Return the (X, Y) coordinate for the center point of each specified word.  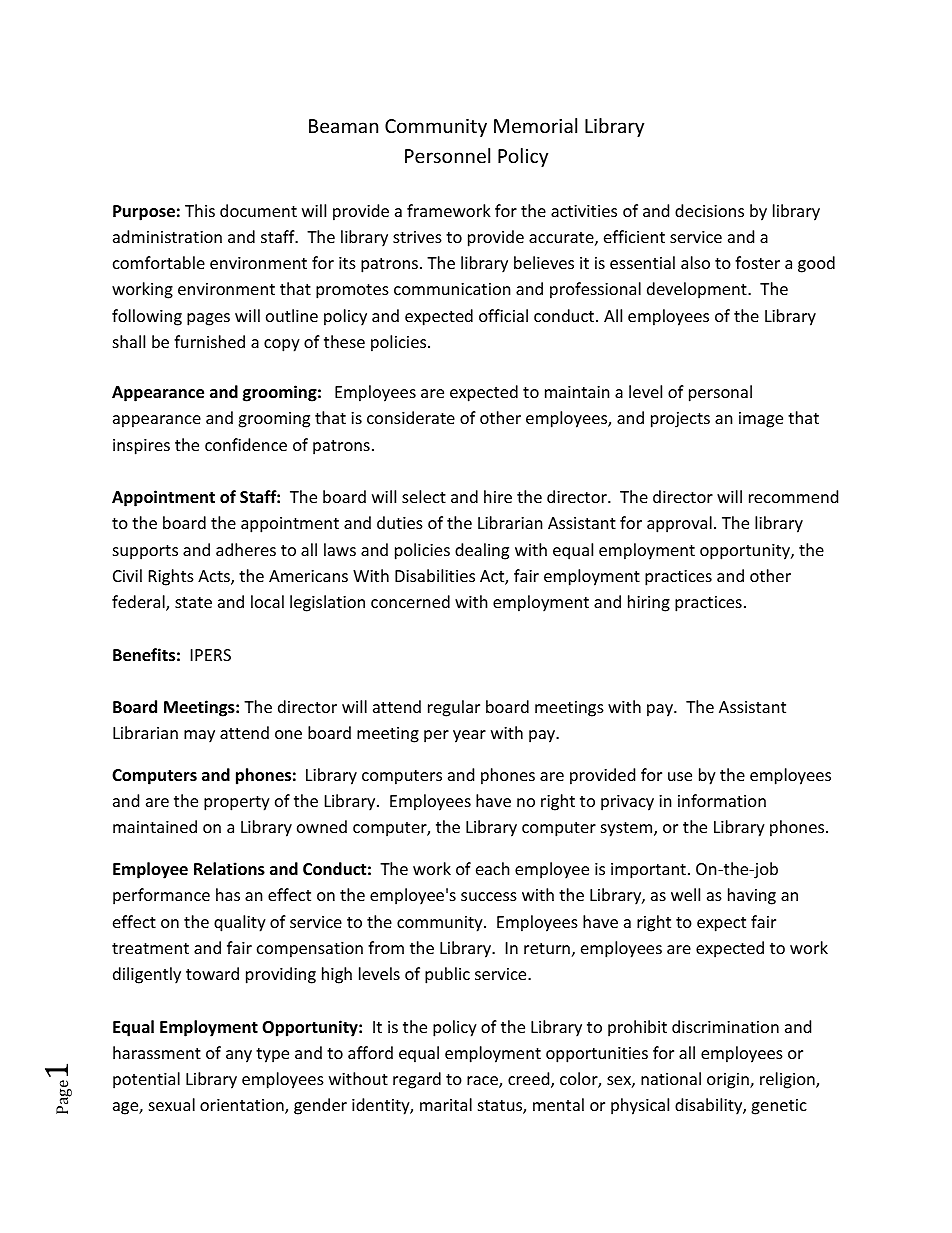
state (193, 602)
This (200, 210)
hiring (649, 603)
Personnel (447, 155)
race (483, 1082)
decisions (709, 210)
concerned (410, 601)
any (239, 1056)
